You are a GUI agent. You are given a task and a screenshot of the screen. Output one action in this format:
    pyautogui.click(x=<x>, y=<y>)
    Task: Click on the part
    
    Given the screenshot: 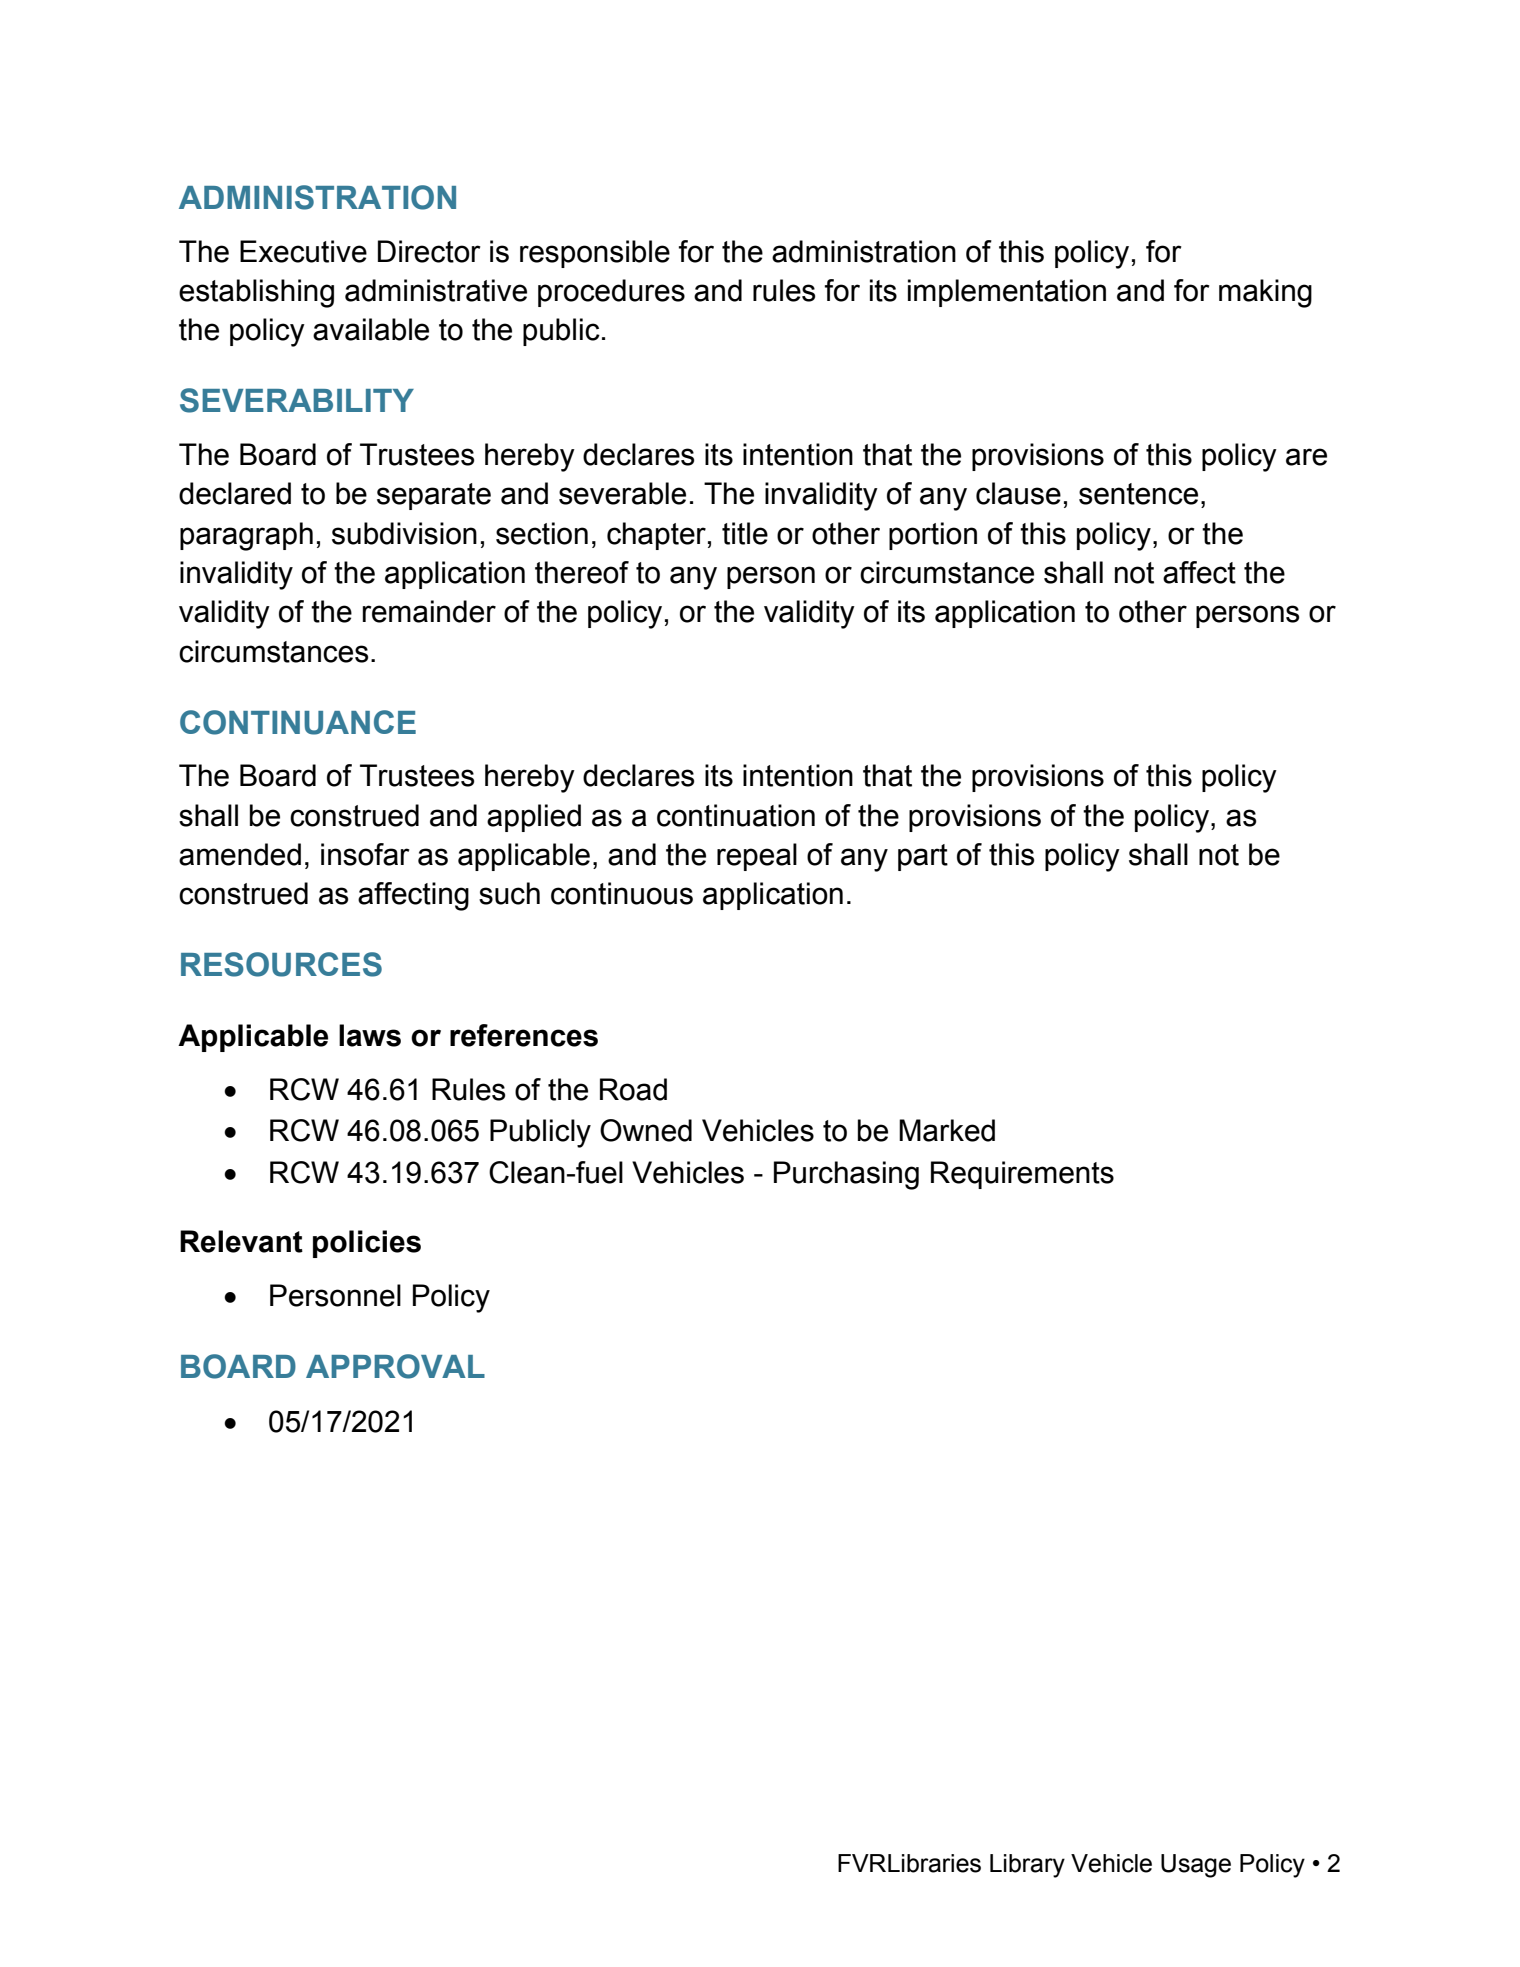 What is the action you would take?
    pyautogui.click(x=923, y=857)
